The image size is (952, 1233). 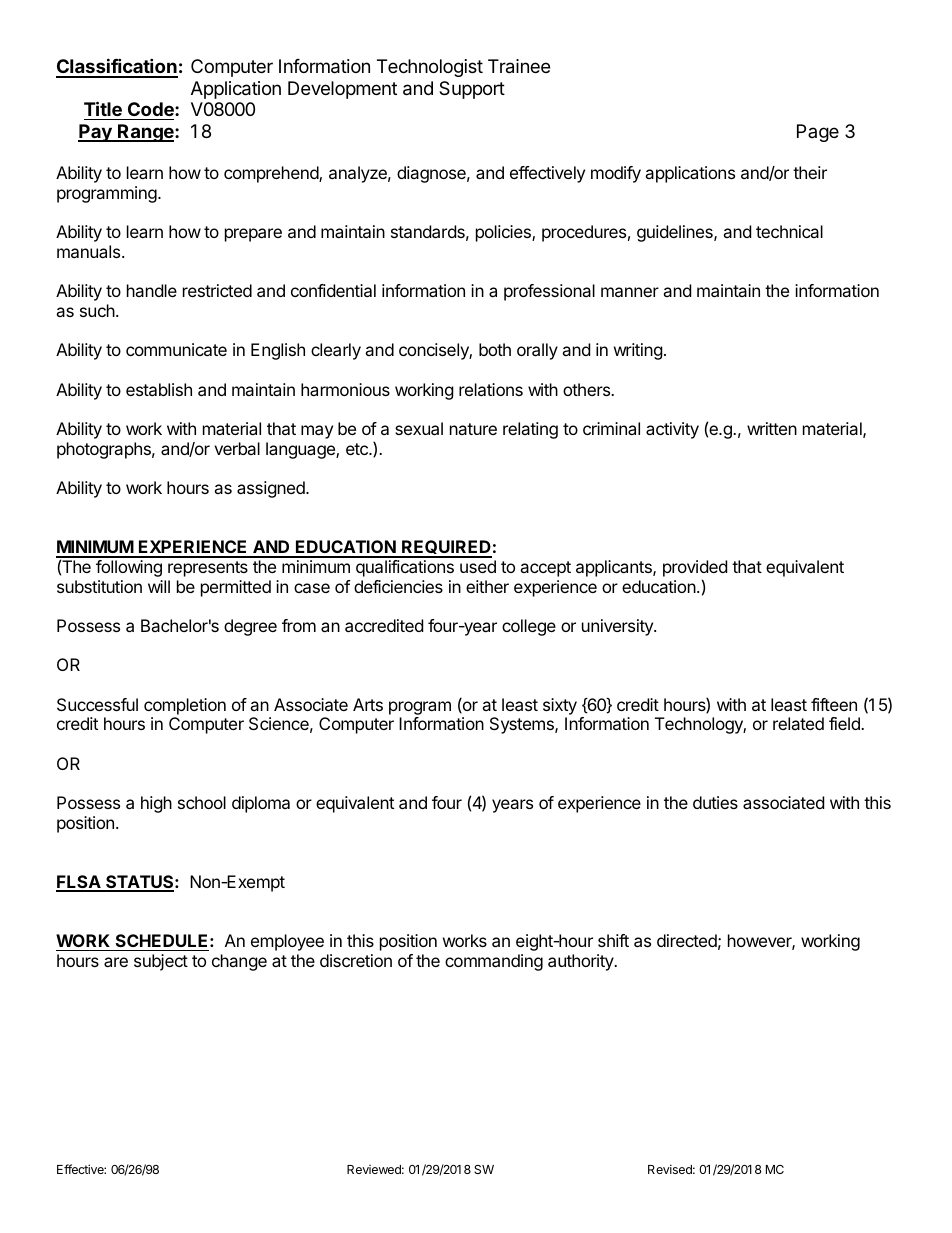 What do you see at coordinates (818, 133) in the screenshot?
I see `Page` at bounding box center [818, 133].
